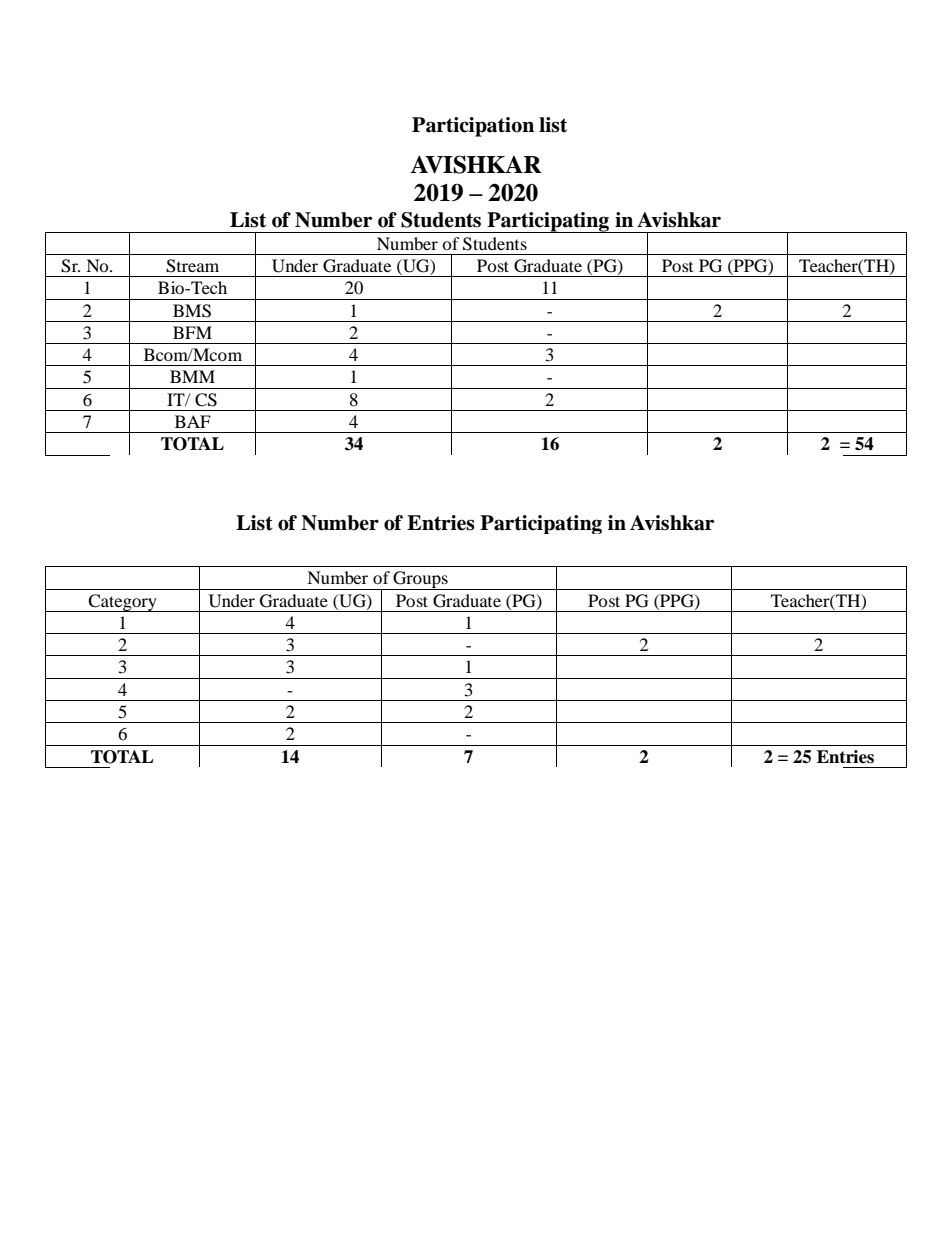 The height and width of the screenshot is (1233, 952). What do you see at coordinates (420, 580) in the screenshot?
I see `Groups` at bounding box center [420, 580].
